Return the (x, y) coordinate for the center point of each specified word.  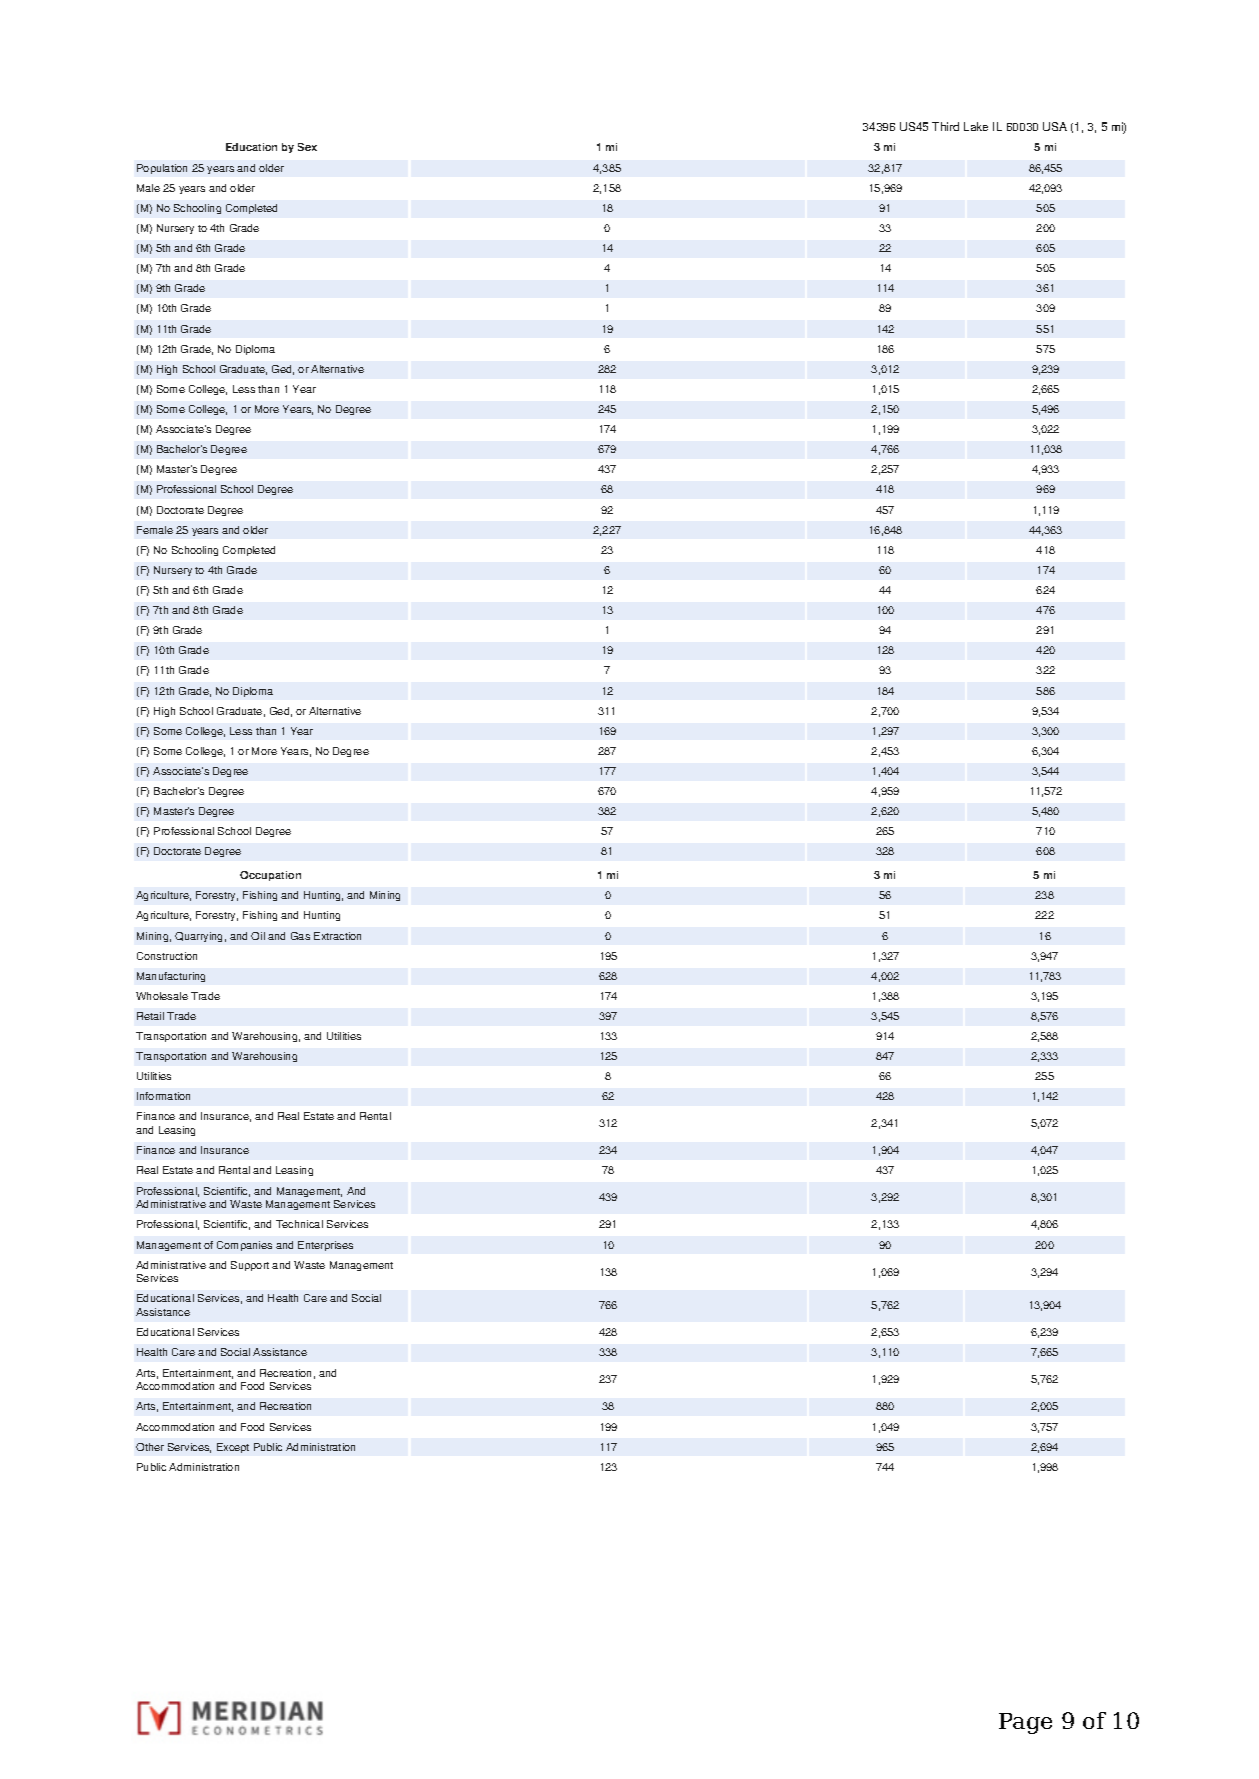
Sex (307, 147)
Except (233, 1448)
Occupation (270, 876)
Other (150, 1447)
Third (945, 126)
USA (1055, 126)
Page (1025, 1723)
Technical (299, 1224)
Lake (976, 126)
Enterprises (325, 1246)
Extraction (337, 936)
